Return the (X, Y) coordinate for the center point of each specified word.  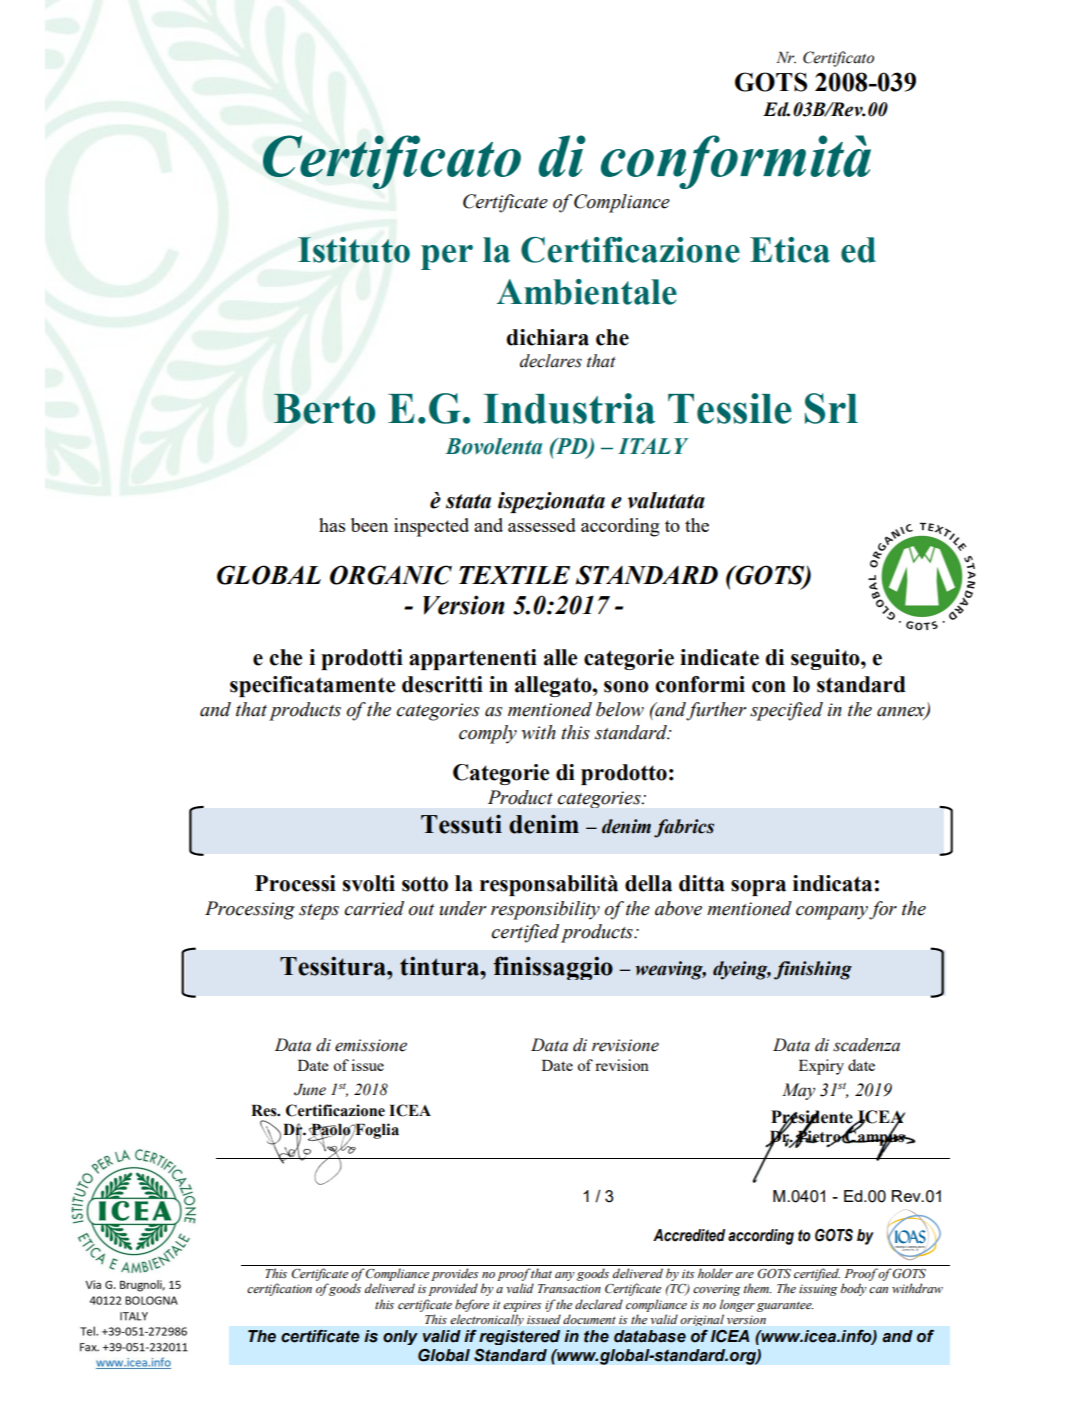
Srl (831, 408)
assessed (542, 525)
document (589, 1319)
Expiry (821, 1067)
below (620, 709)
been (369, 525)
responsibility (545, 910)
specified (786, 711)
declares (551, 361)
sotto (425, 884)
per (447, 257)
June (310, 1090)
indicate (719, 657)
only (400, 1337)
